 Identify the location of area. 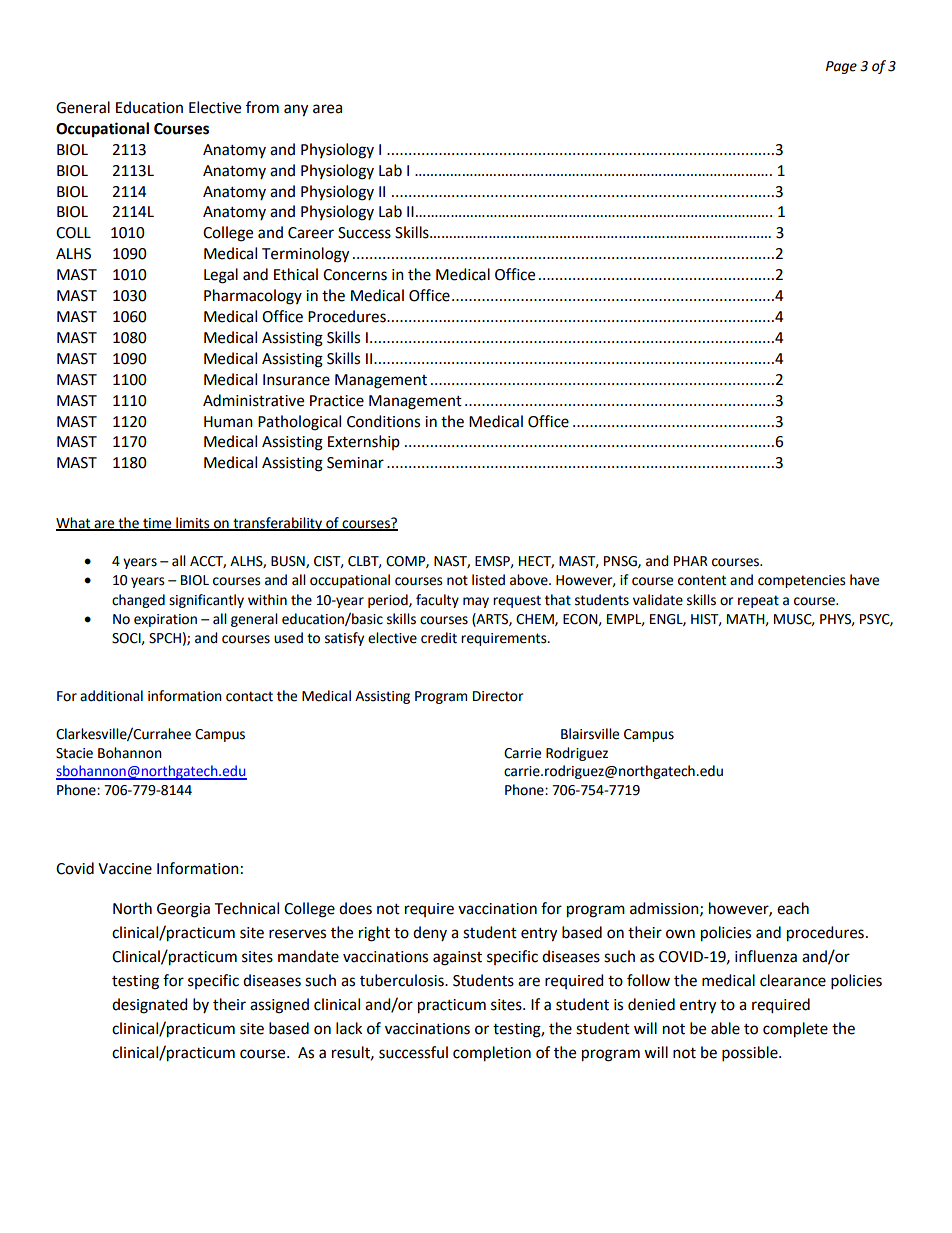
(327, 109).
